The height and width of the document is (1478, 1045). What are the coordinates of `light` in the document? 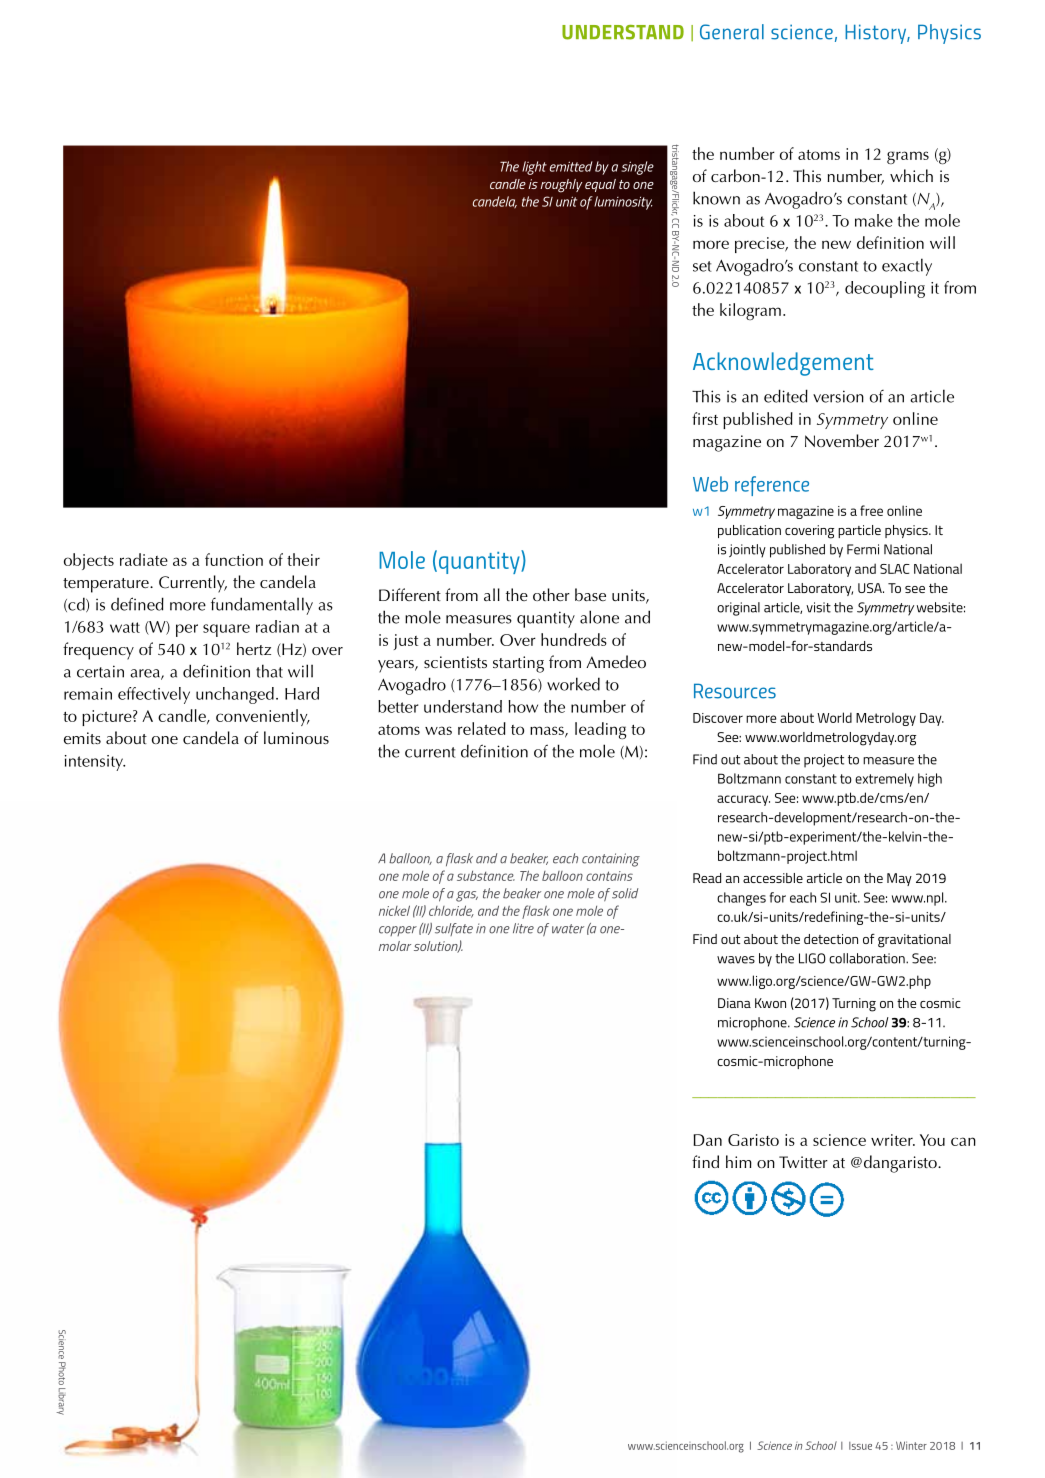 It's located at (534, 168).
